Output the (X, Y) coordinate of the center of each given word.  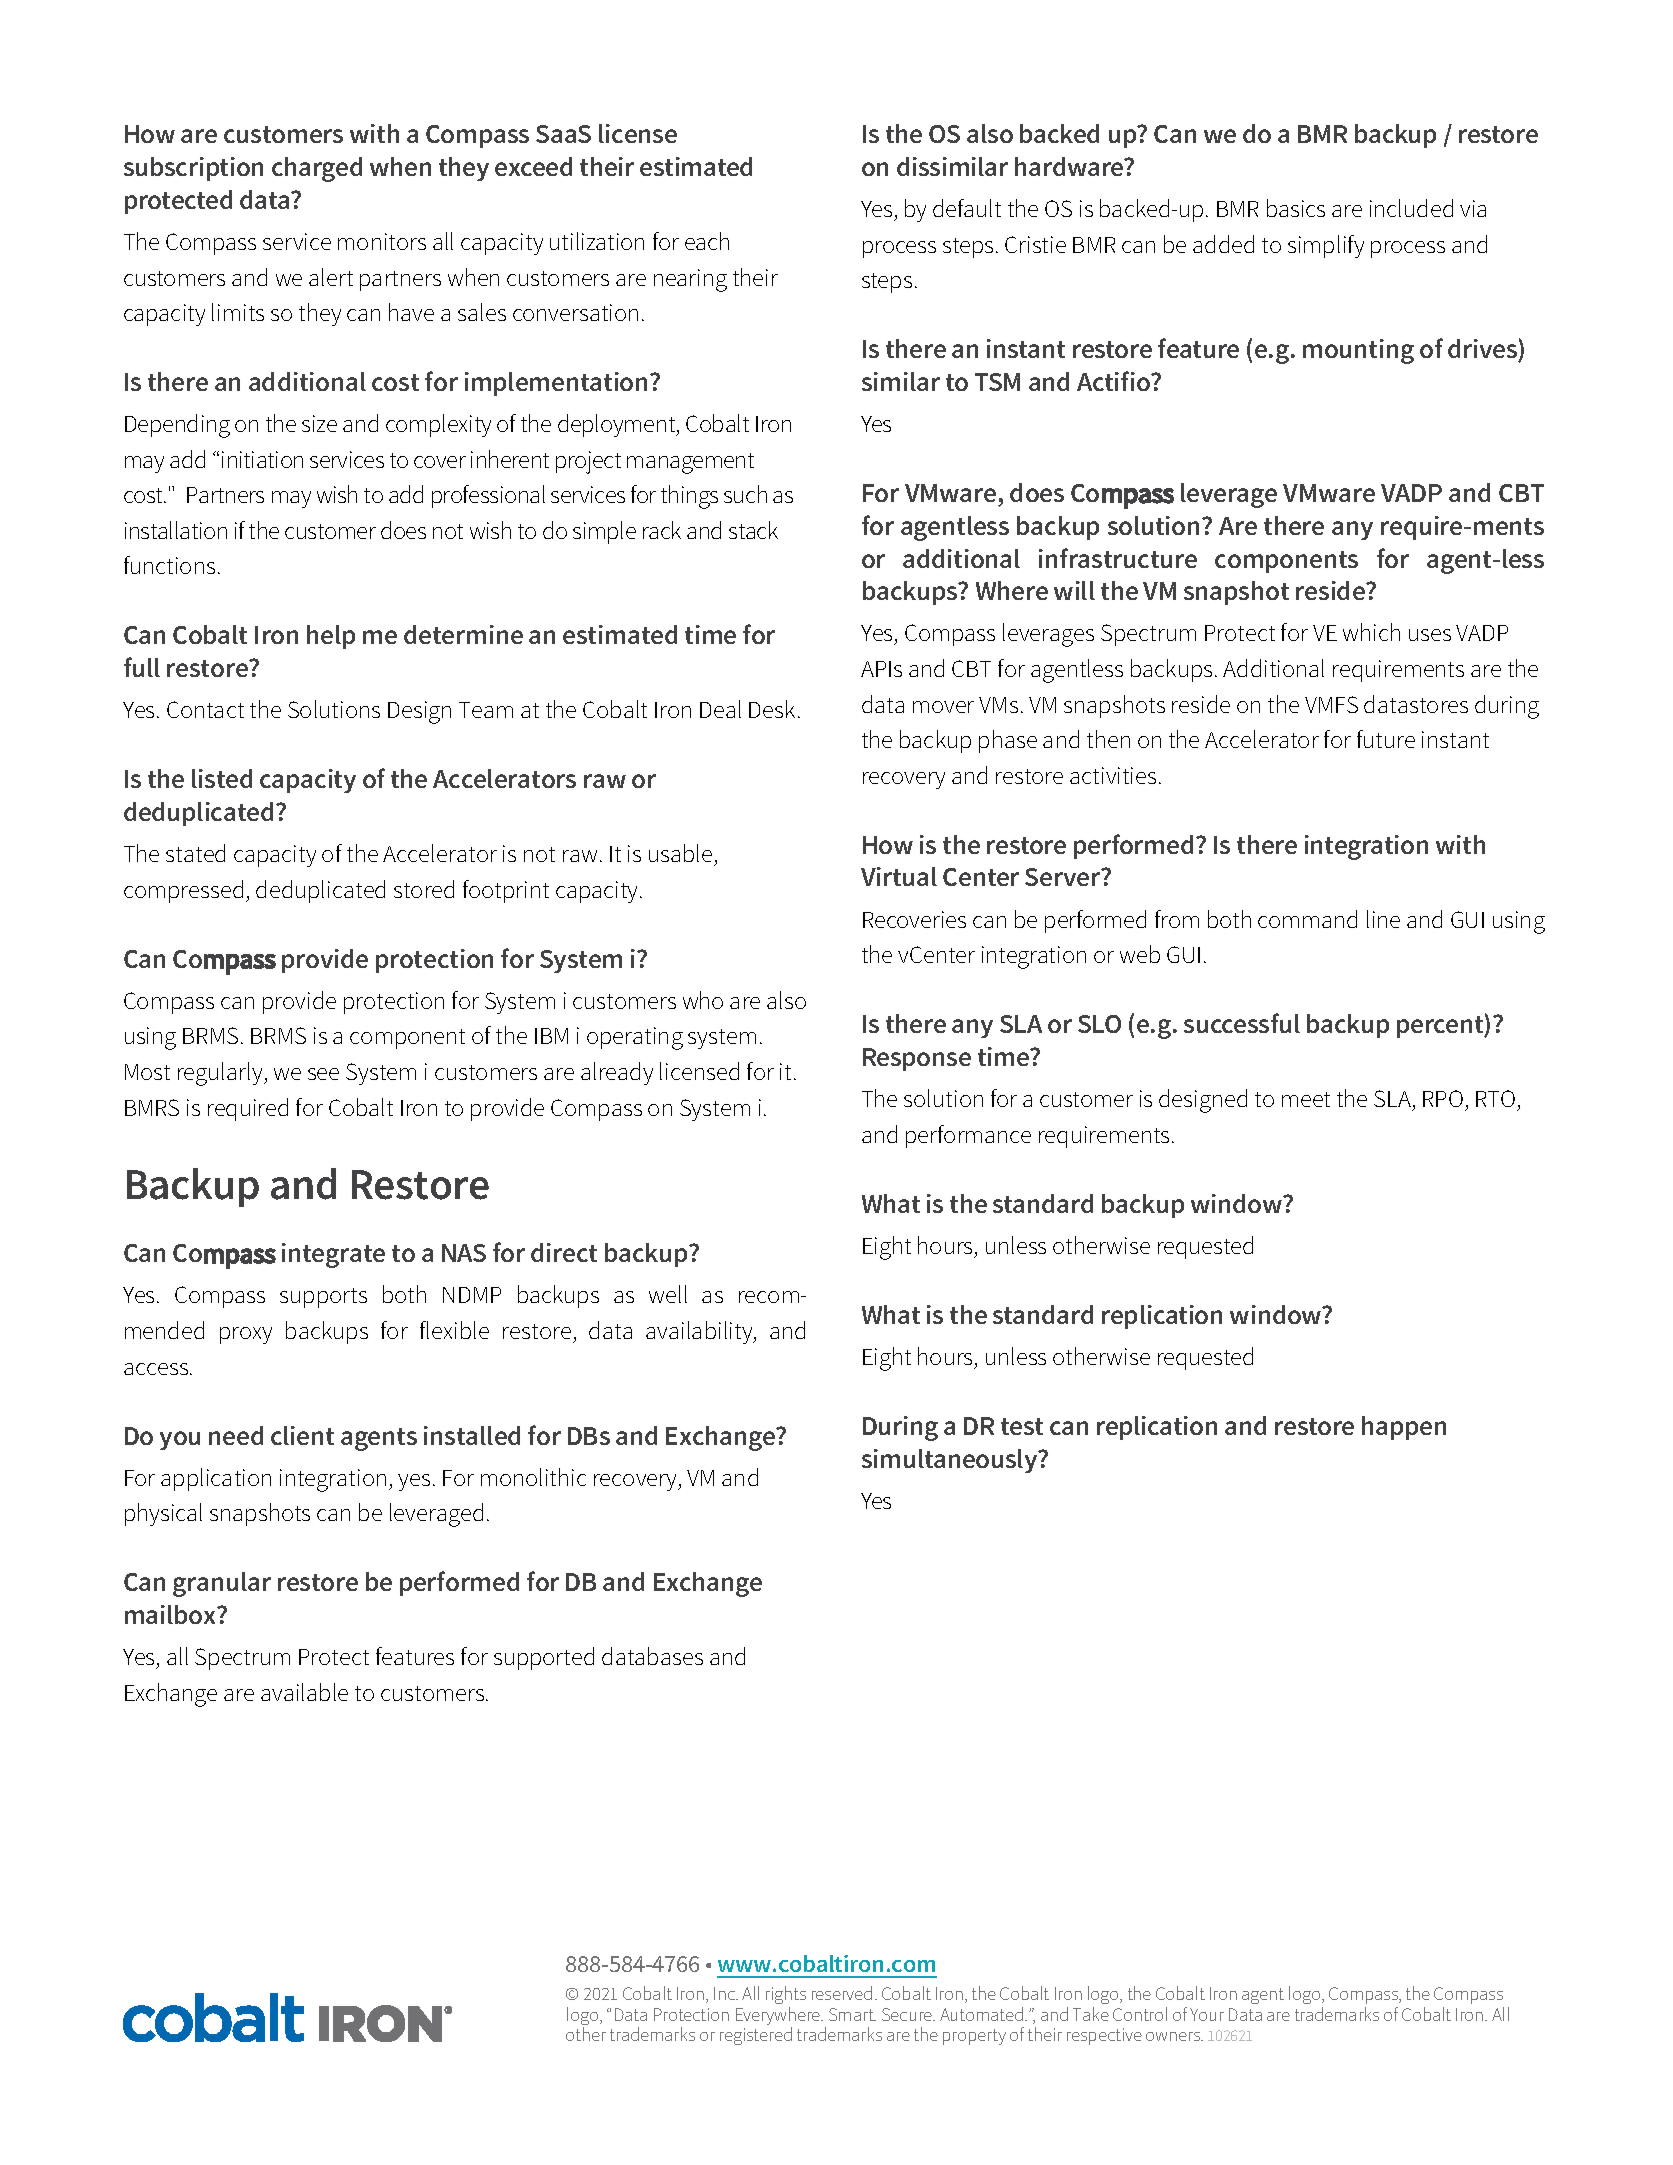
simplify (1326, 246)
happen (1404, 1428)
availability (700, 1332)
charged (317, 169)
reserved (842, 1993)
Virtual (899, 876)
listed (222, 778)
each (707, 241)
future (1386, 739)
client (302, 1435)
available (304, 1692)
